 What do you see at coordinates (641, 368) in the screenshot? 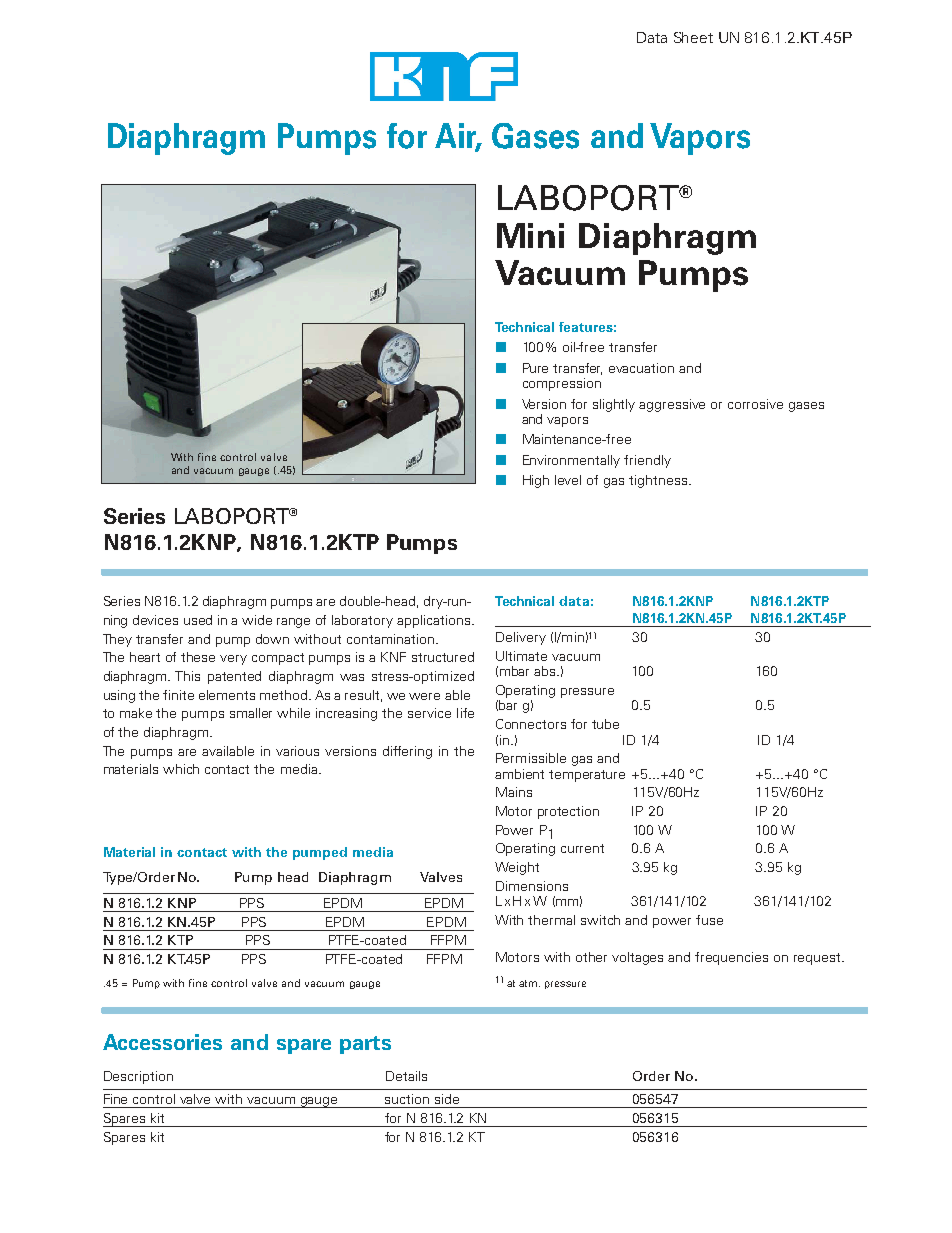
I see `evacuation` at bounding box center [641, 368].
